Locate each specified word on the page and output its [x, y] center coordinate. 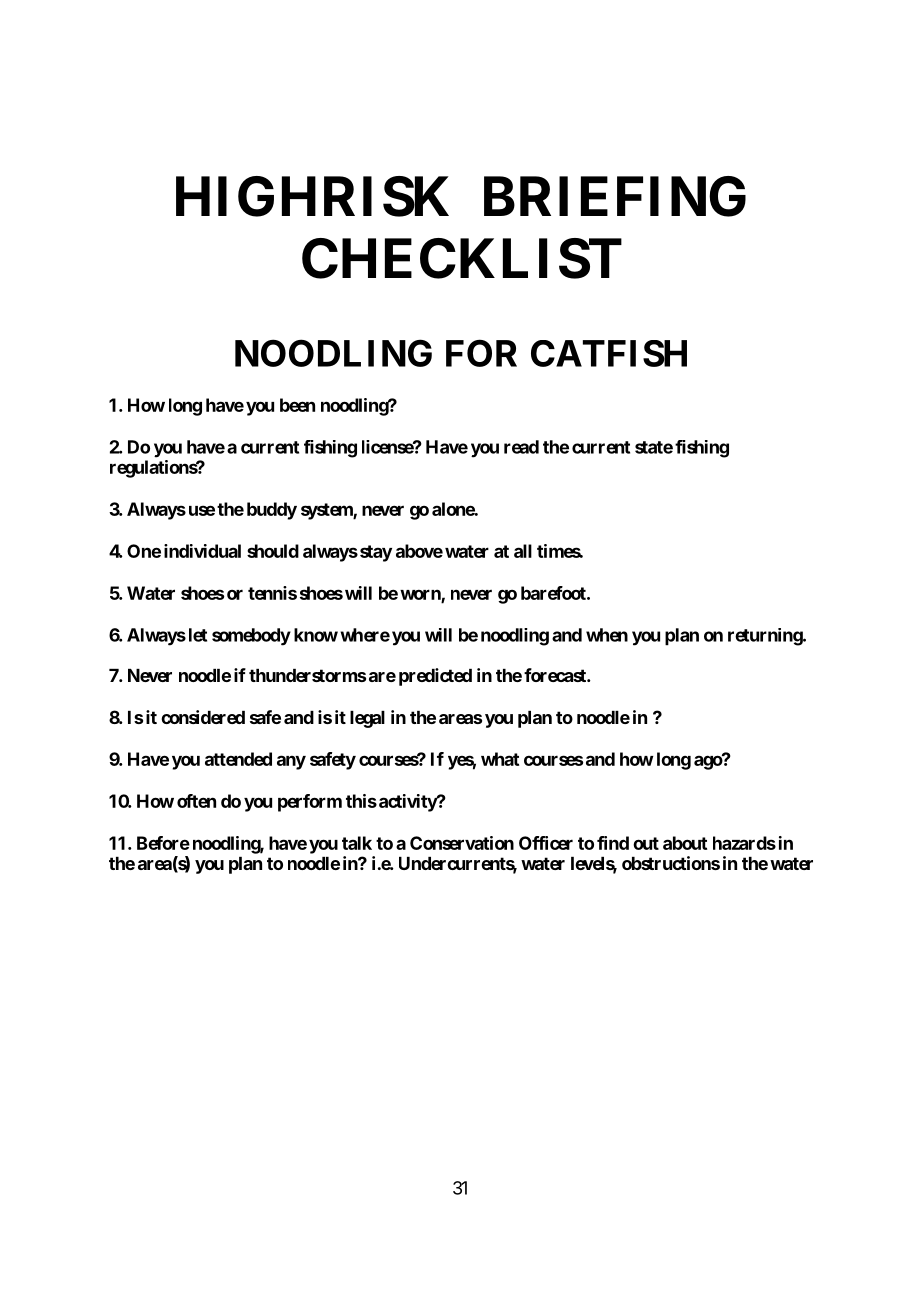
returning [766, 637]
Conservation [462, 843]
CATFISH [609, 353]
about [685, 843]
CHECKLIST [462, 258]
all [523, 551]
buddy [272, 511]
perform [310, 803]
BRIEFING [615, 196]
